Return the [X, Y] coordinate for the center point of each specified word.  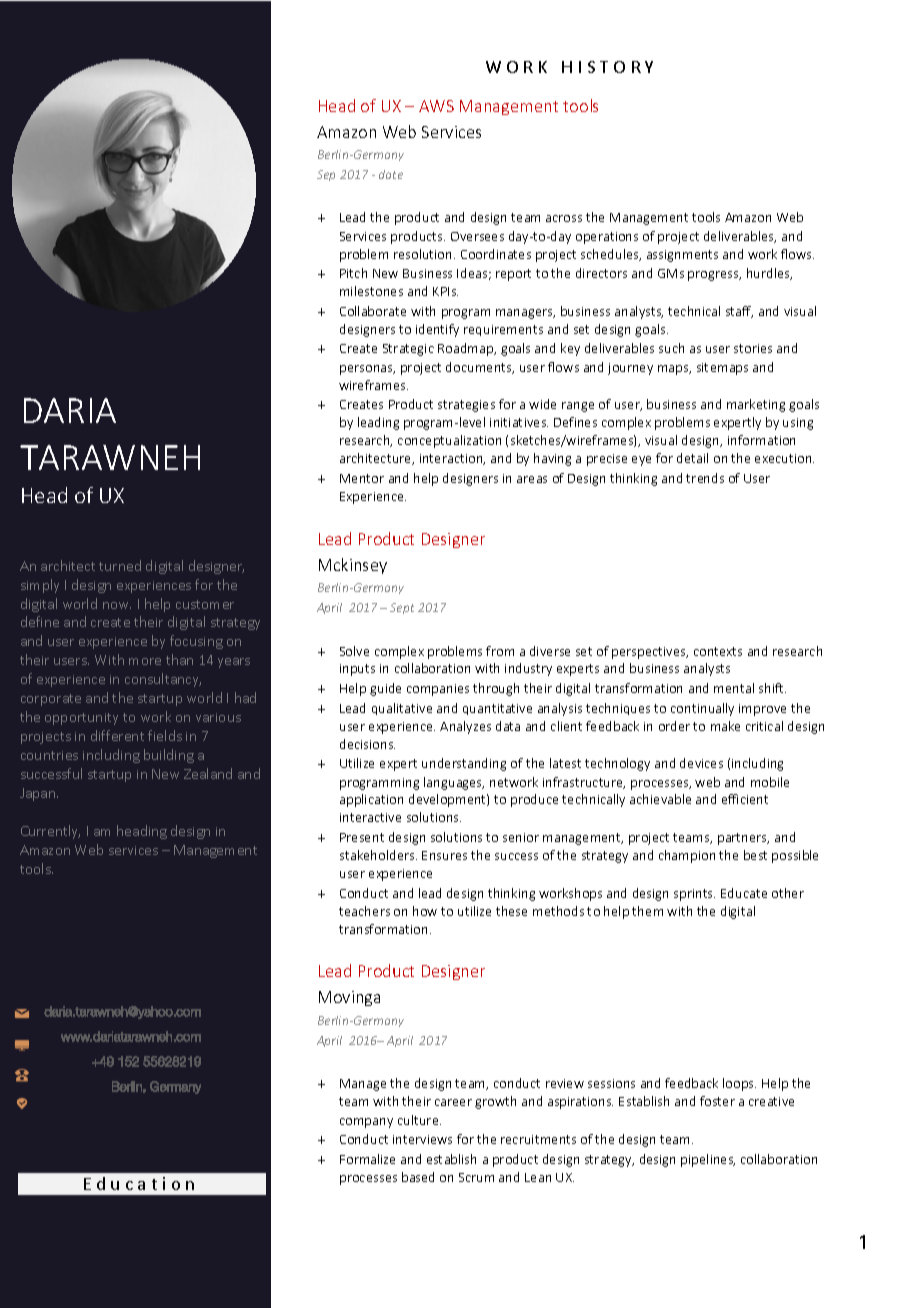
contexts [718, 651]
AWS [436, 106]
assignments [682, 256]
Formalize [367, 1159]
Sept [402, 608]
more [145, 661]
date [391, 174]
